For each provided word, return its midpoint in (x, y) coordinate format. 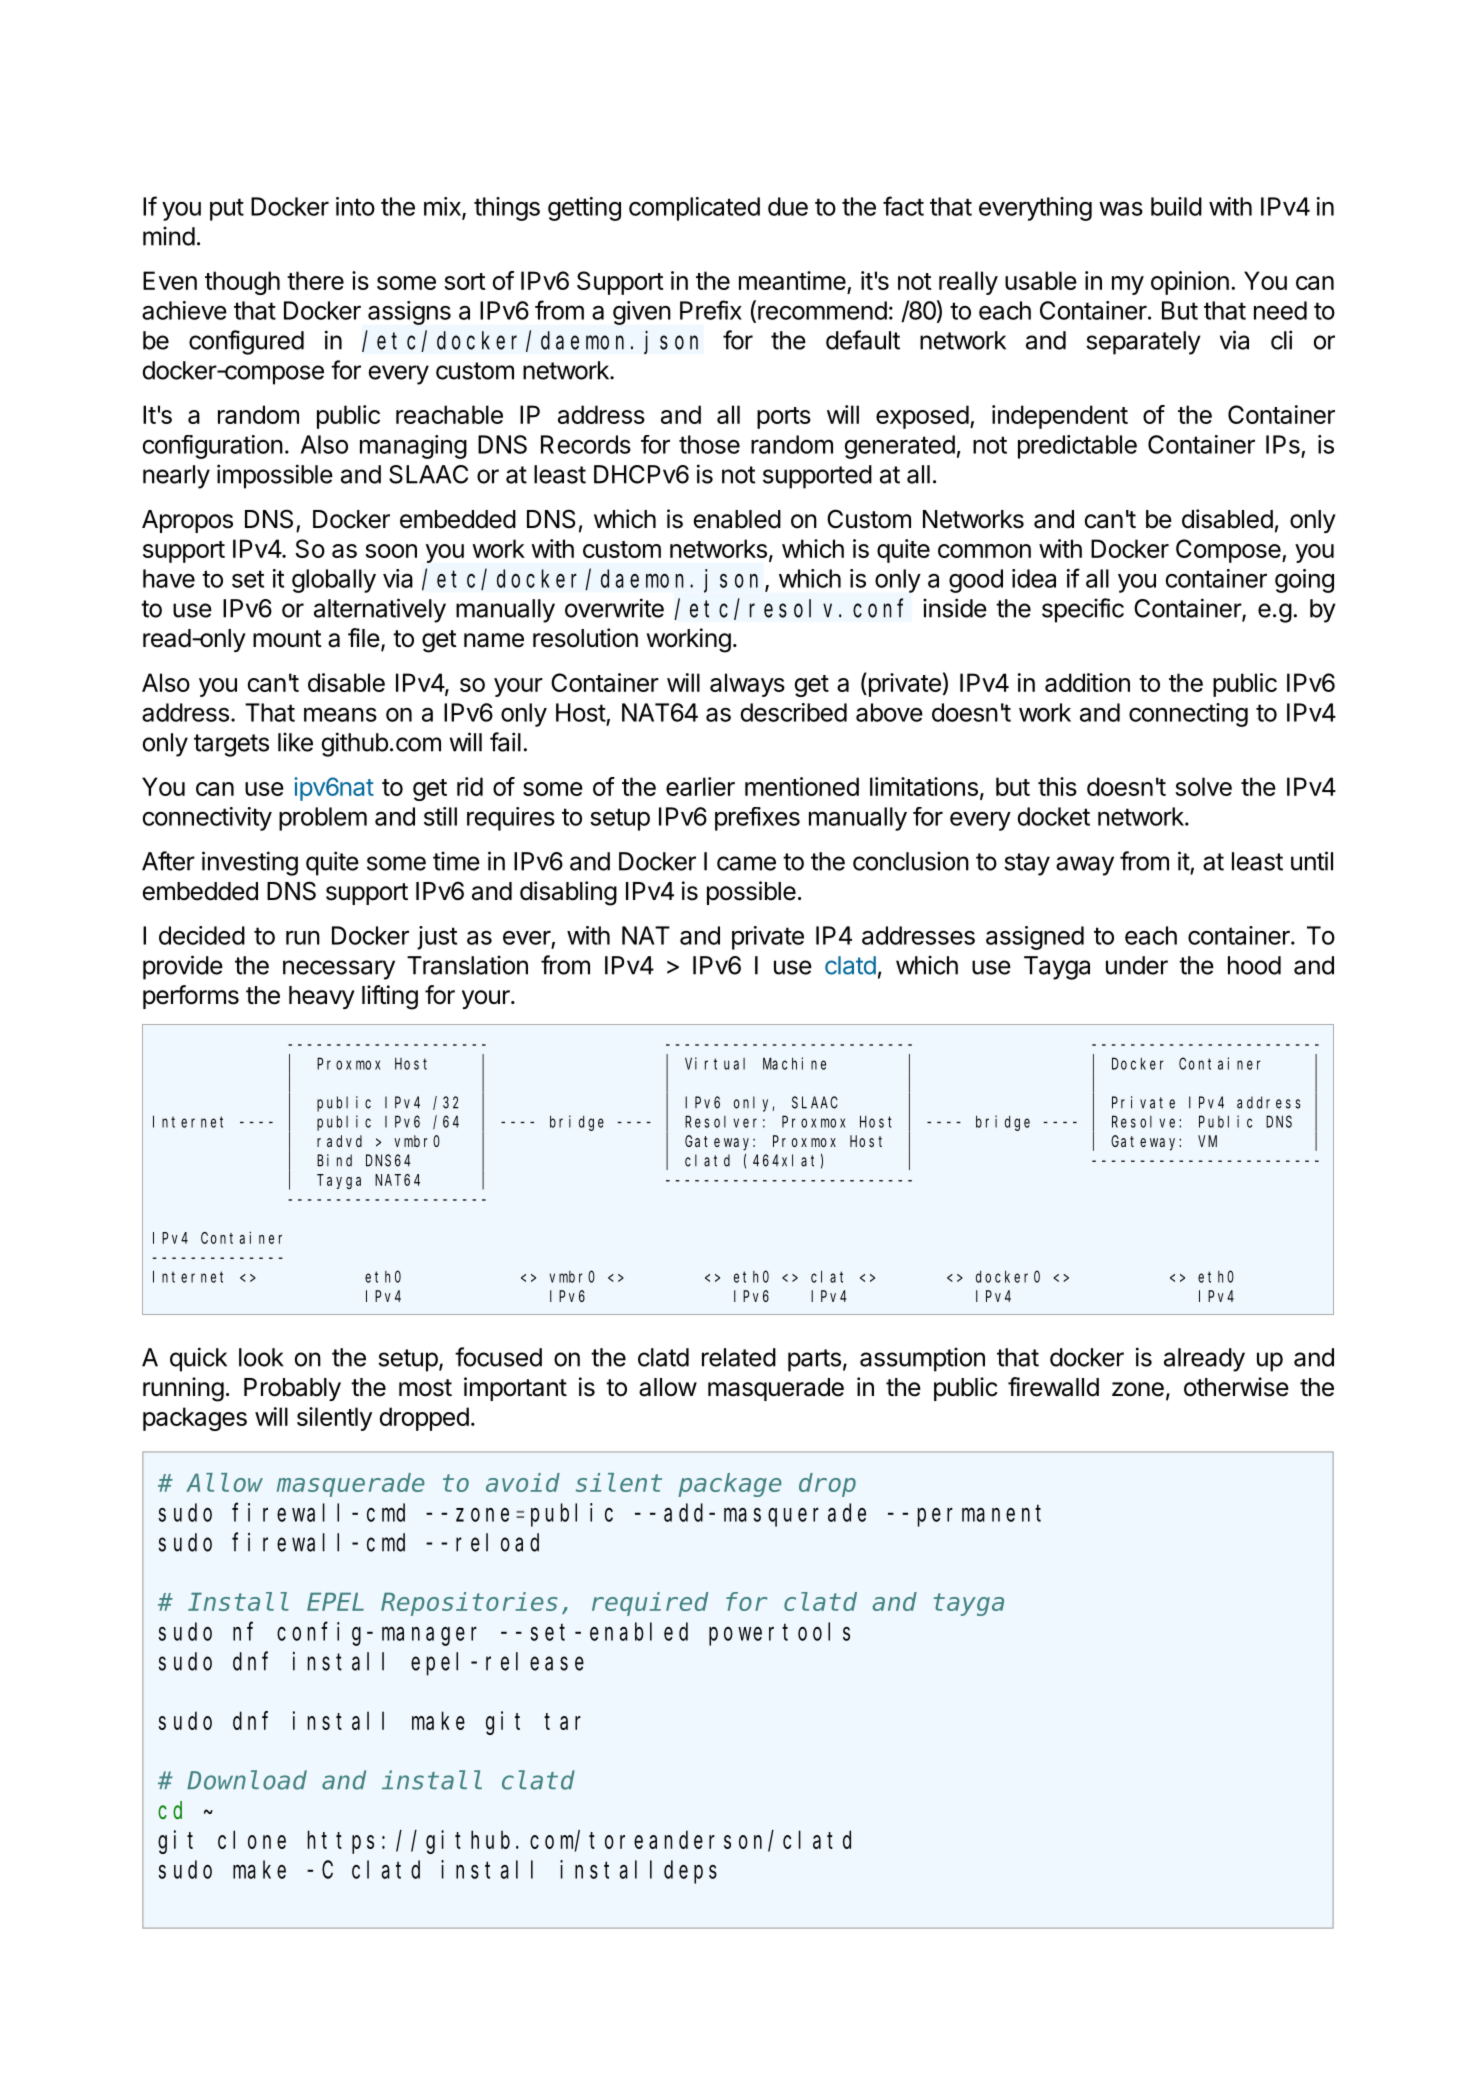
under (1137, 965)
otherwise (1236, 1387)
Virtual (715, 1063)
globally (334, 581)
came (746, 863)
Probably (292, 1389)
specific (1083, 610)
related (739, 1357)
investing (250, 863)
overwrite (614, 608)
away (1085, 866)
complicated (694, 209)
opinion (1190, 283)
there (315, 280)
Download (247, 1780)
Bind (334, 1160)
